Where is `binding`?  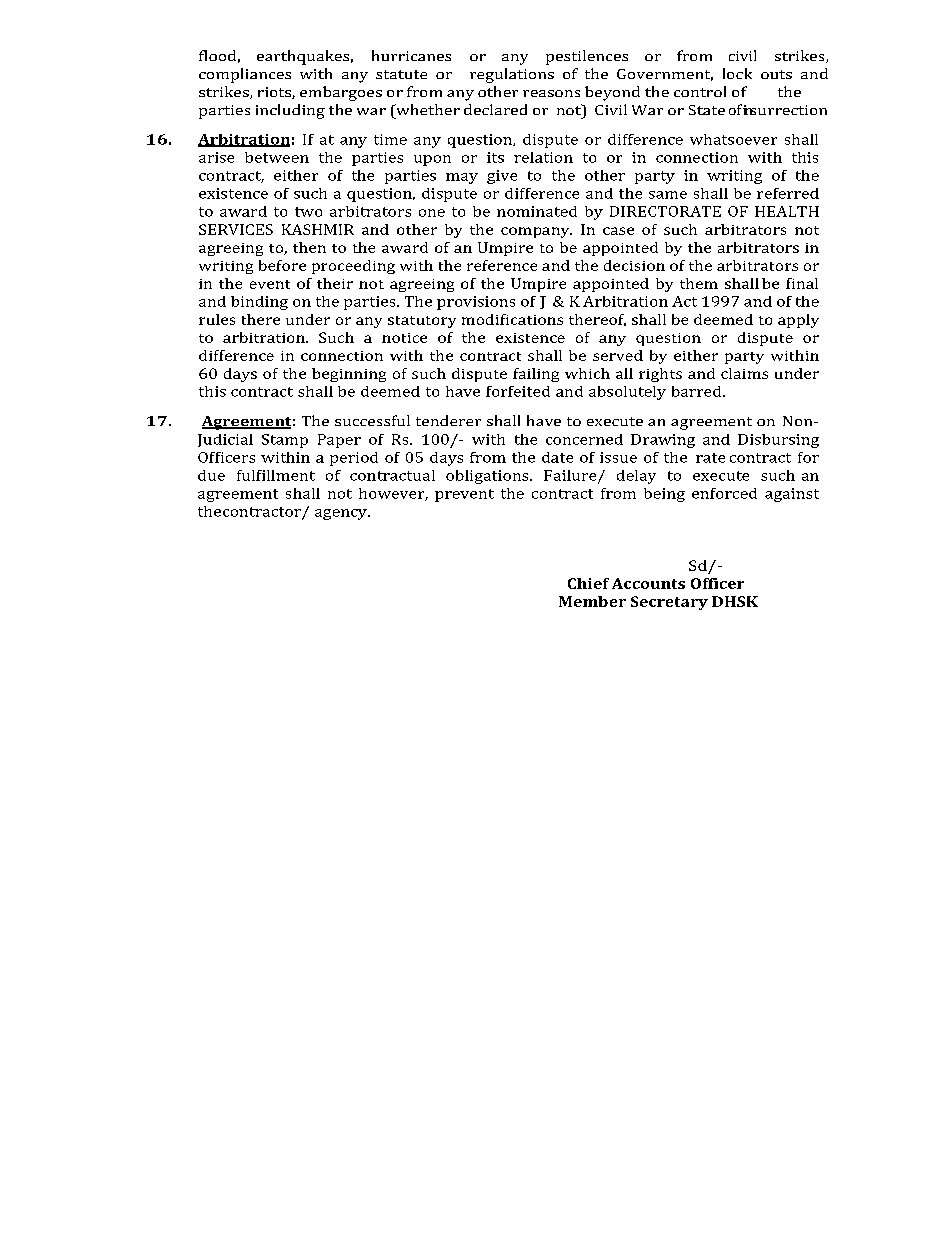 binding is located at coordinates (259, 303).
